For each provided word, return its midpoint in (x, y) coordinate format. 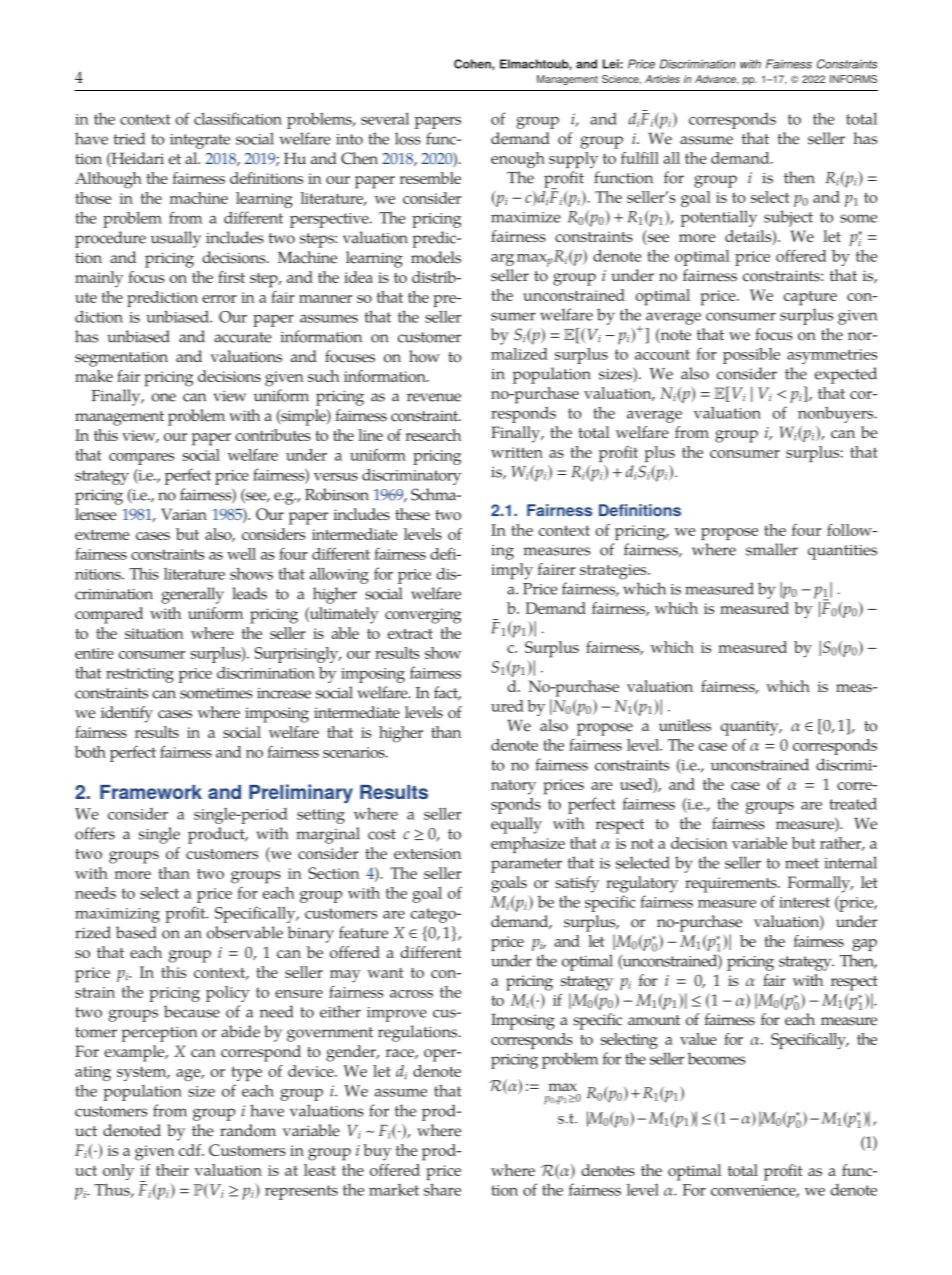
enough (518, 160)
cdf (191, 1150)
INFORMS (853, 79)
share (442, 1189)
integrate (200, 141)
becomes (716, 1058)
